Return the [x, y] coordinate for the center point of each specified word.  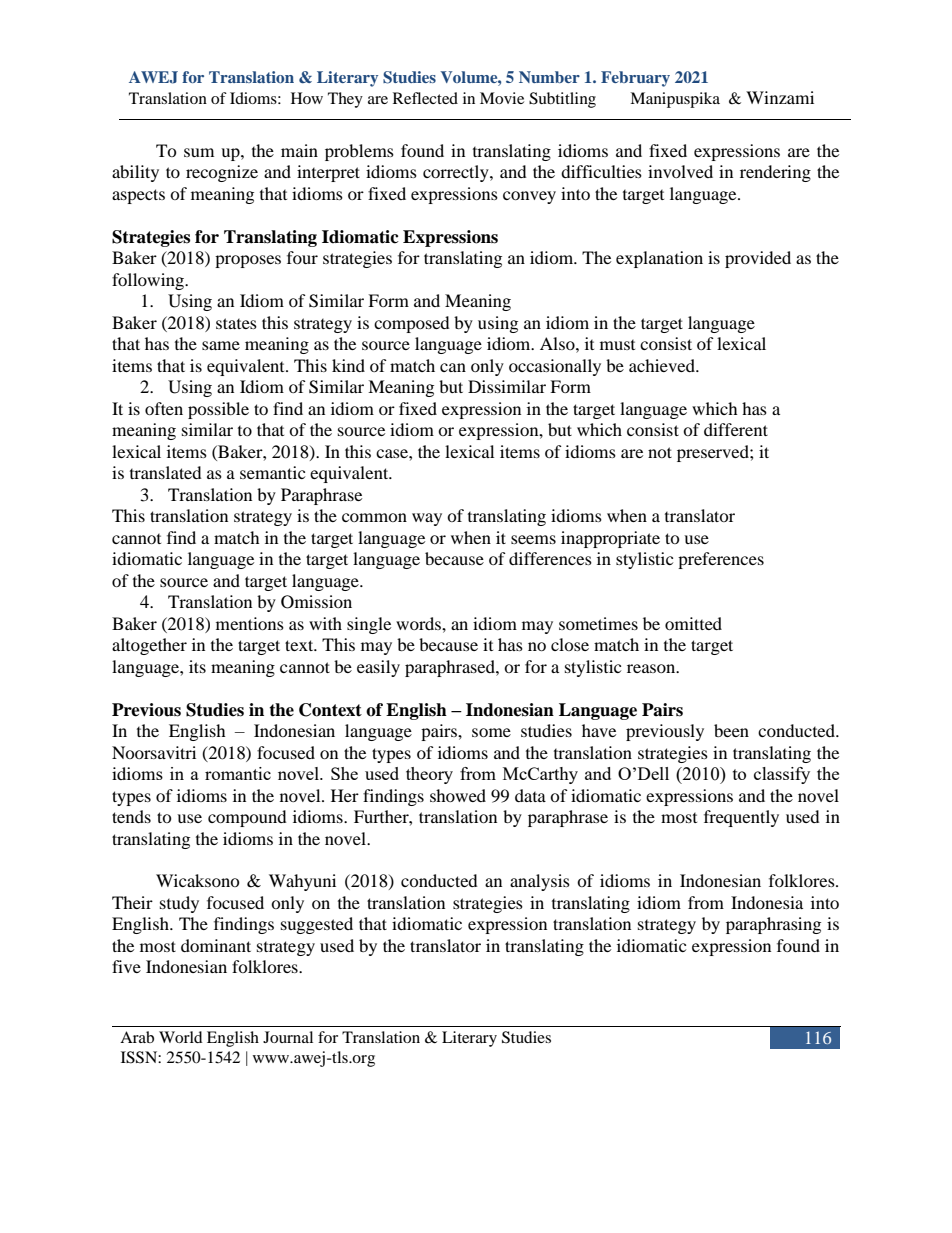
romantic [238, 773]
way [427, 519]
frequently [741, 818]
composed [412, 324]
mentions [250, 623]
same [221, 345]
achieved [663, 365]
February [635, 79]
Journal [288, 1037]
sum [199, 152]
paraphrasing [773, 925]
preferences [721, 560]
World [181, 1037]
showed [458, 795]
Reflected [425, 98]
